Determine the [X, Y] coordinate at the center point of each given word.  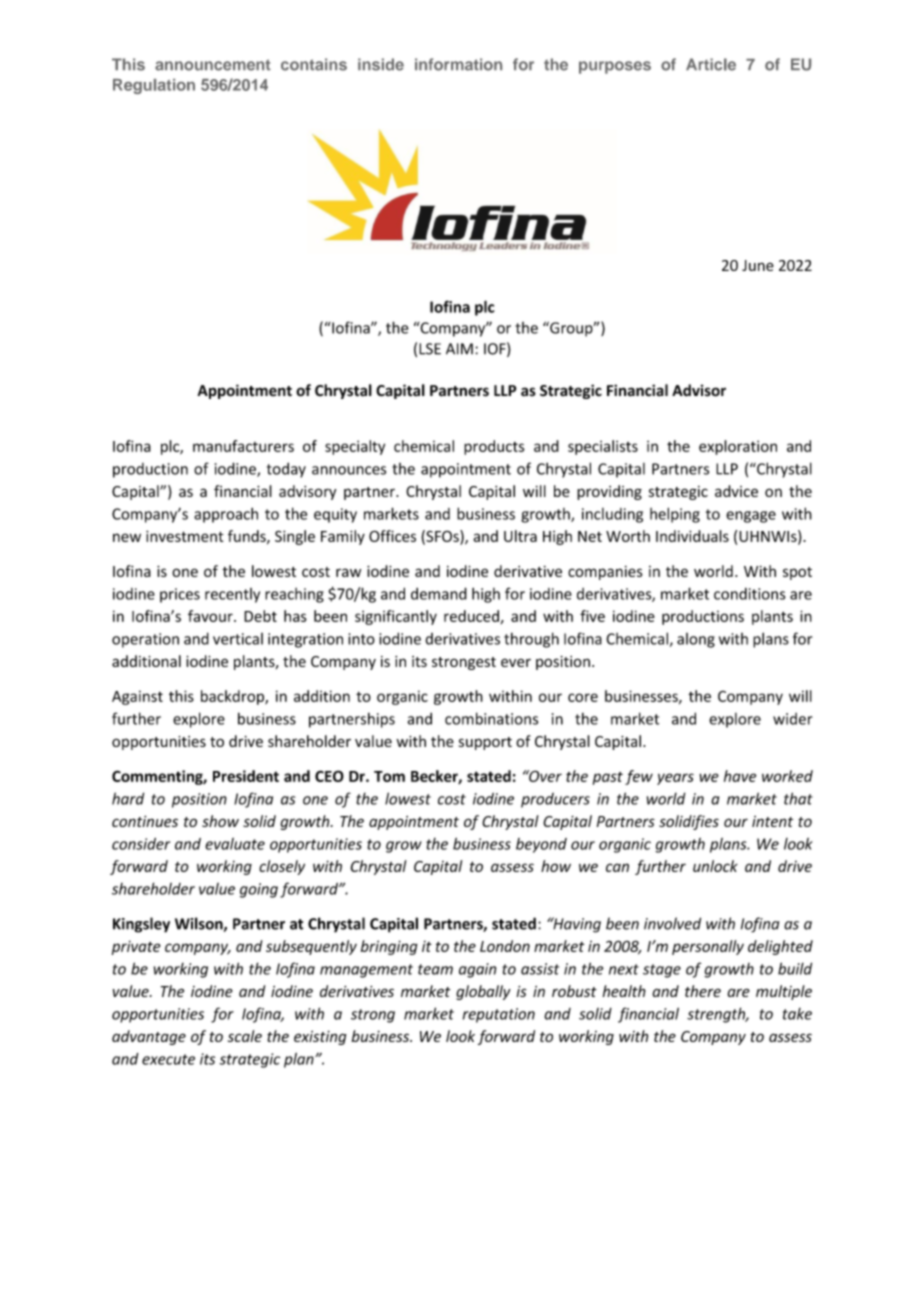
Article [711, 64]
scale [245, 1036]
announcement [213, 65]
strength [717, 1015]
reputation [499, 1015]
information [458, 64]
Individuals [692, 536]
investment [185, 536]
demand [439, 593]
